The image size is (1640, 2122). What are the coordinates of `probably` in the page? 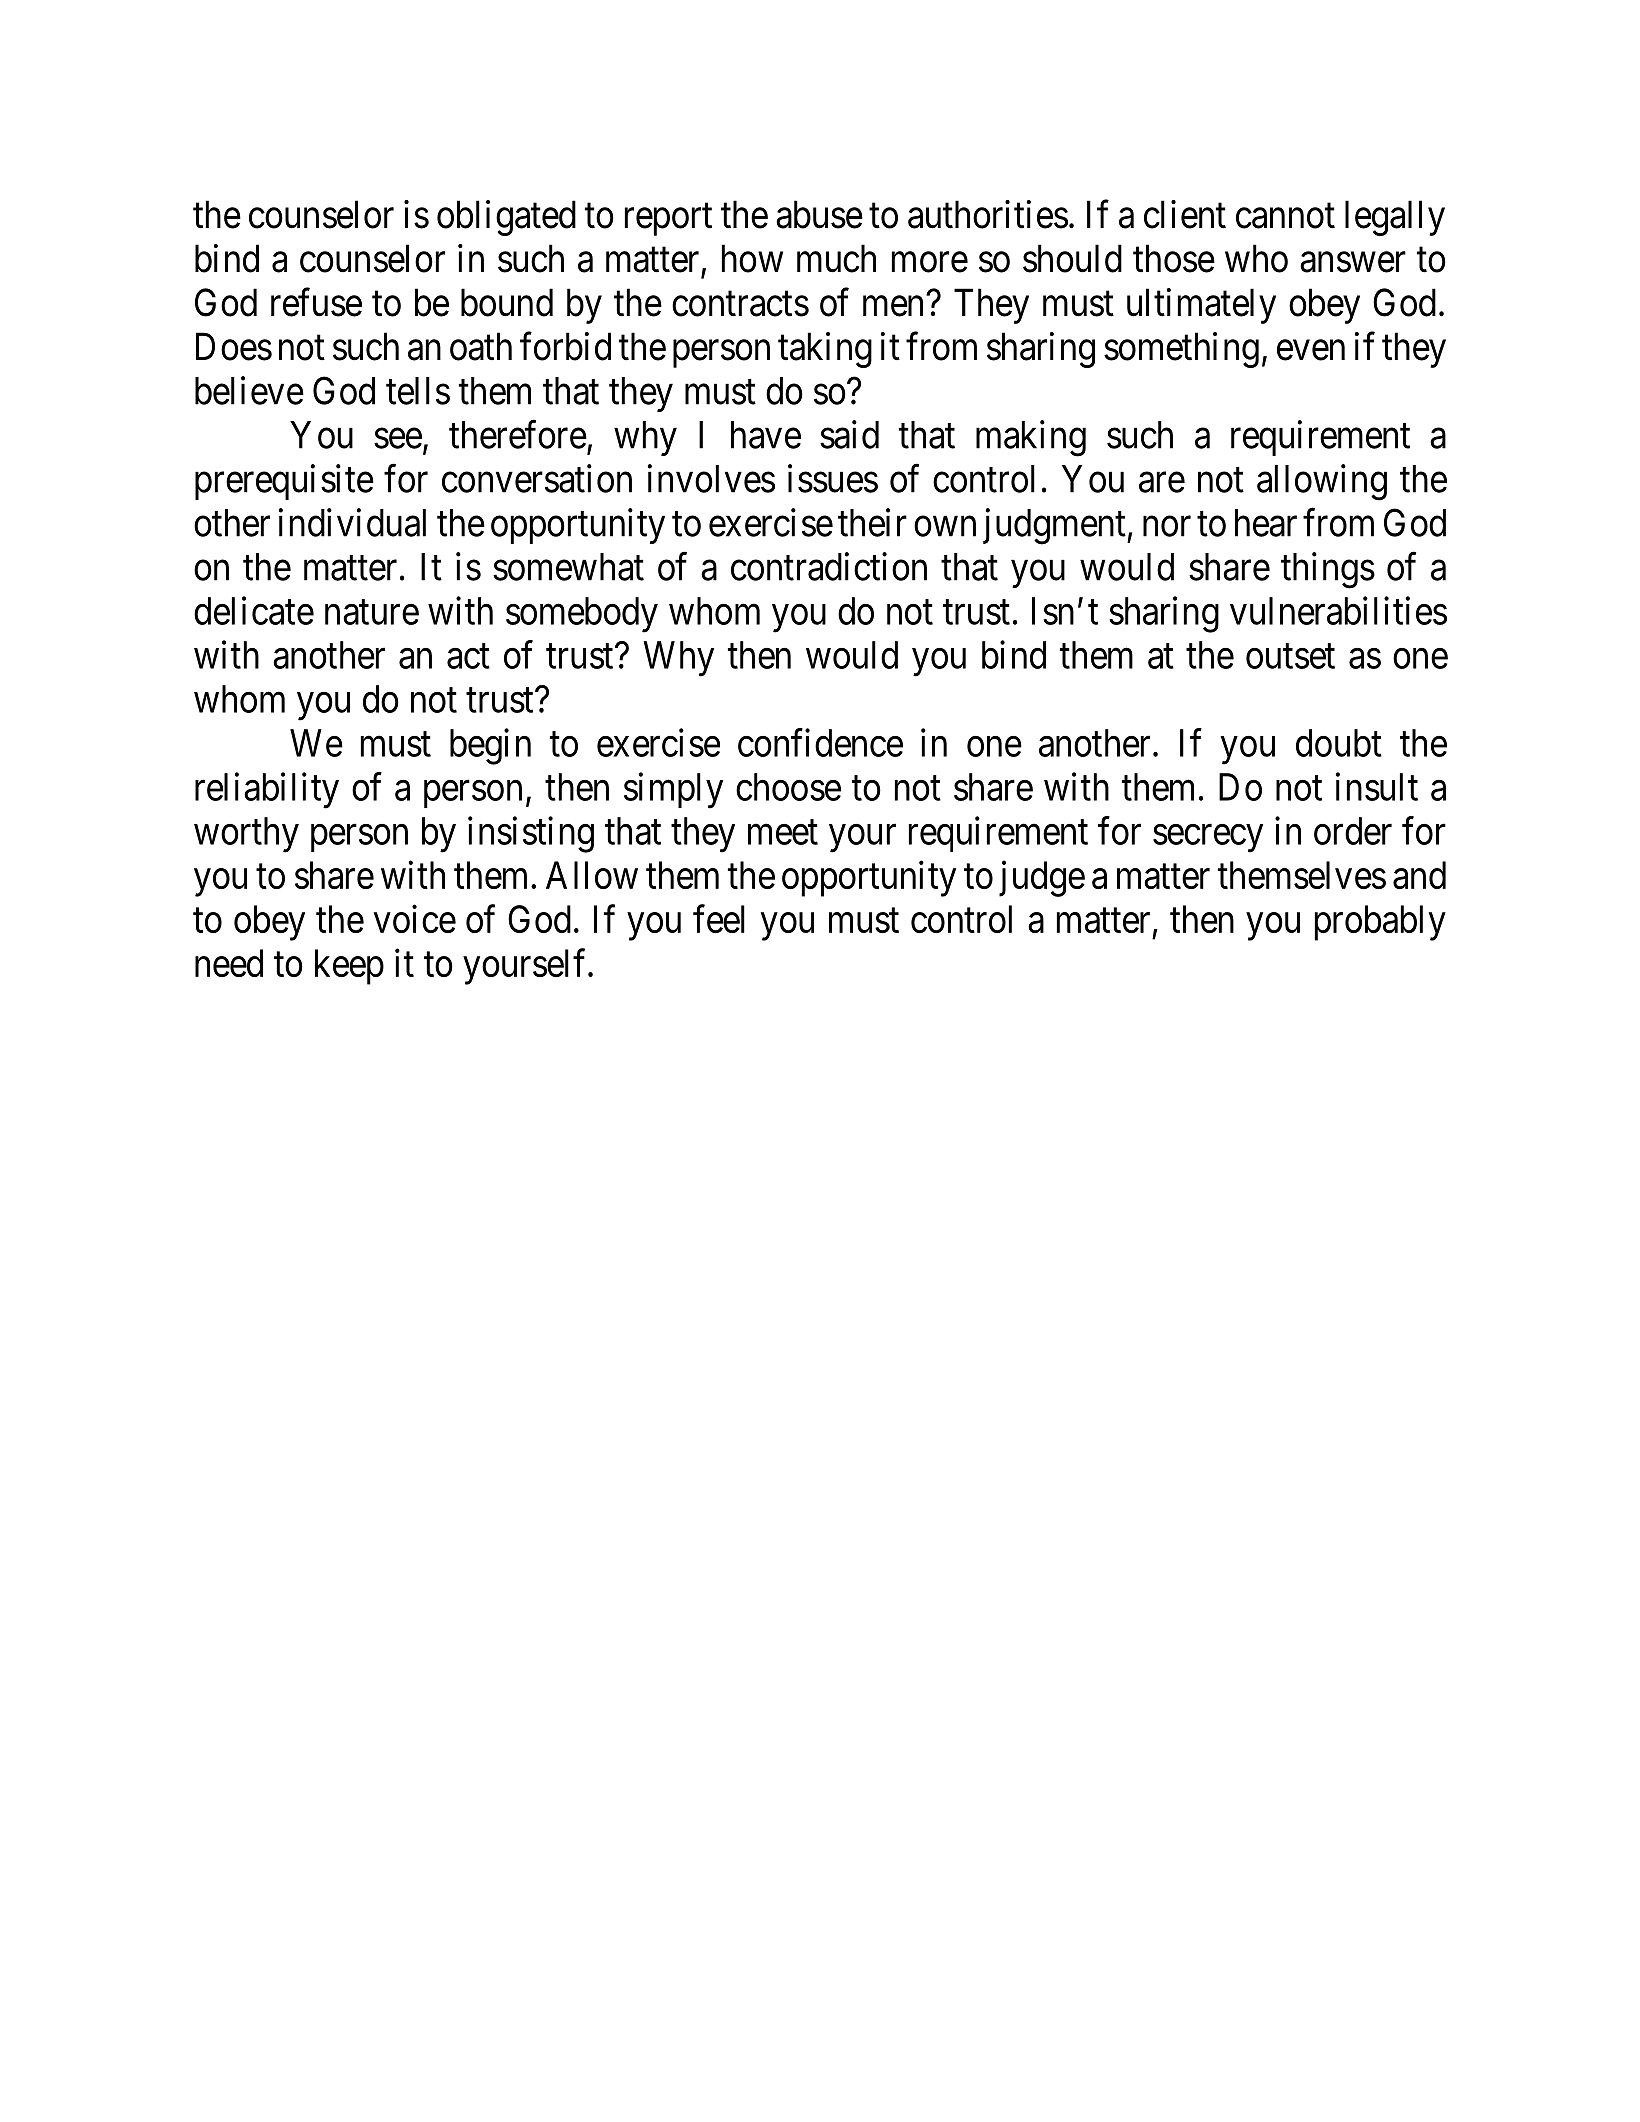 It's located at (1380, 923).
